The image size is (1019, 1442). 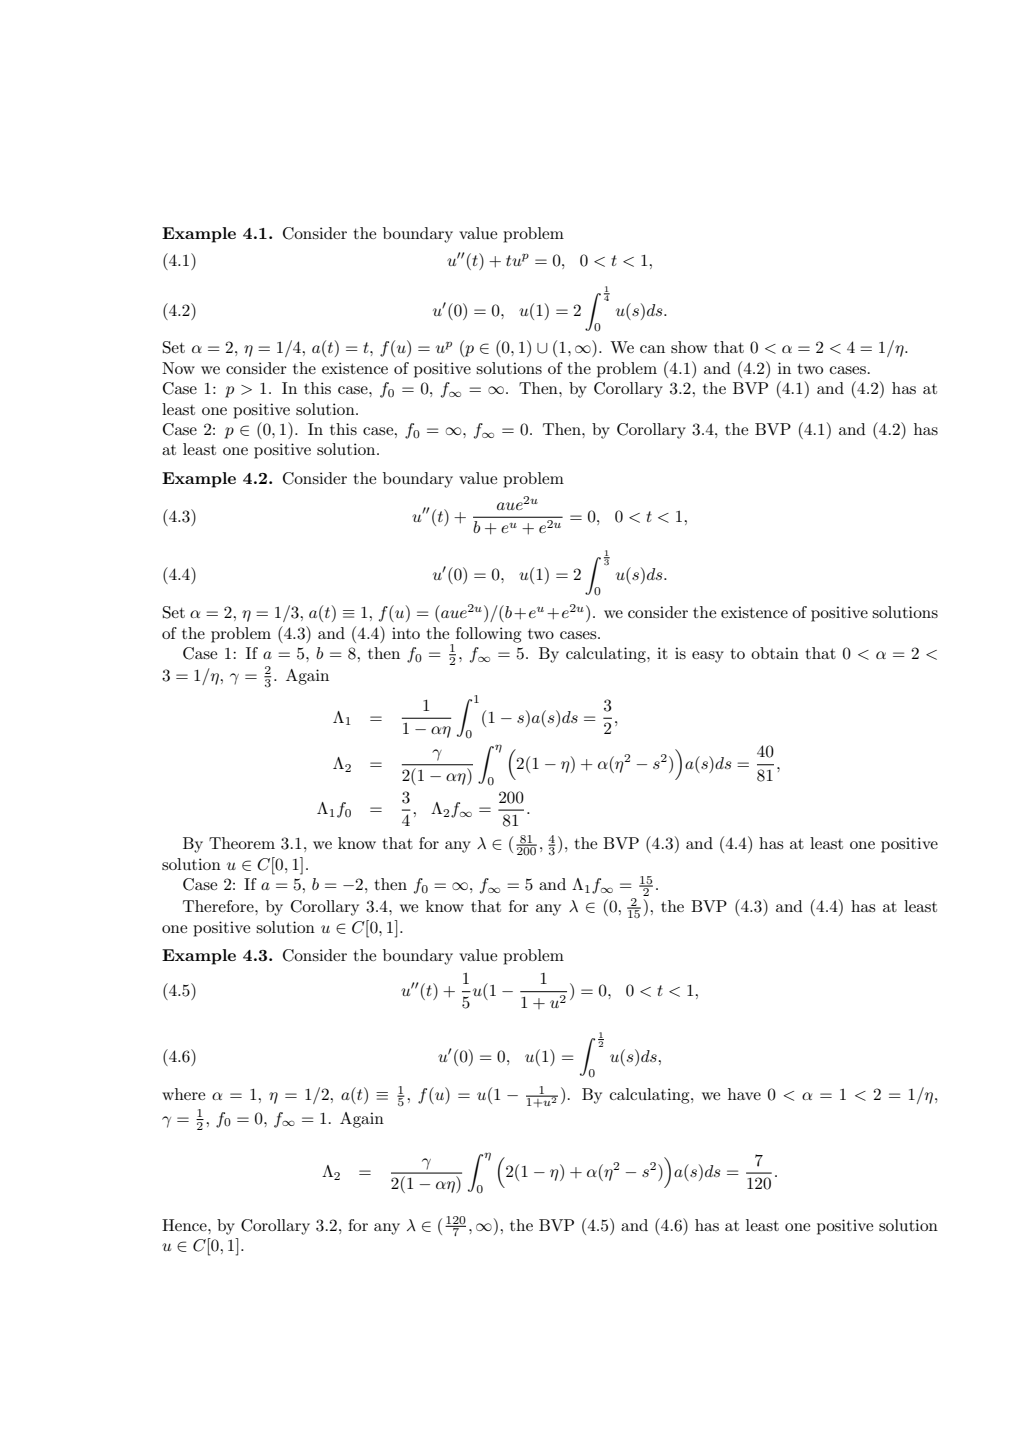 What do you see at coordinates (488, 635) in the document?
I see `following` at bounding box center [488, 635].
